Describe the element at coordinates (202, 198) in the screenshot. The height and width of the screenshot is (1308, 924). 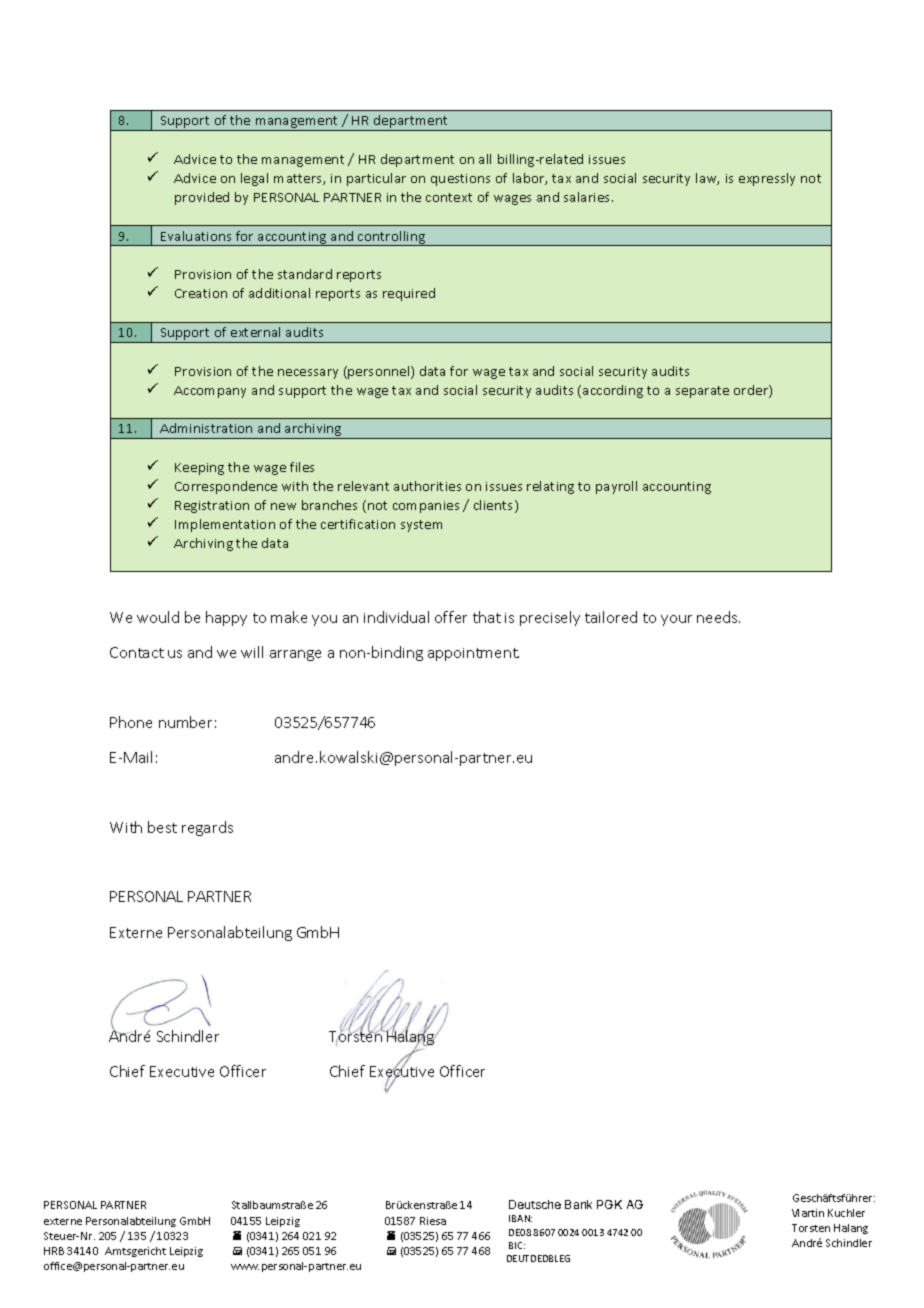
I see `provided` at that location.
